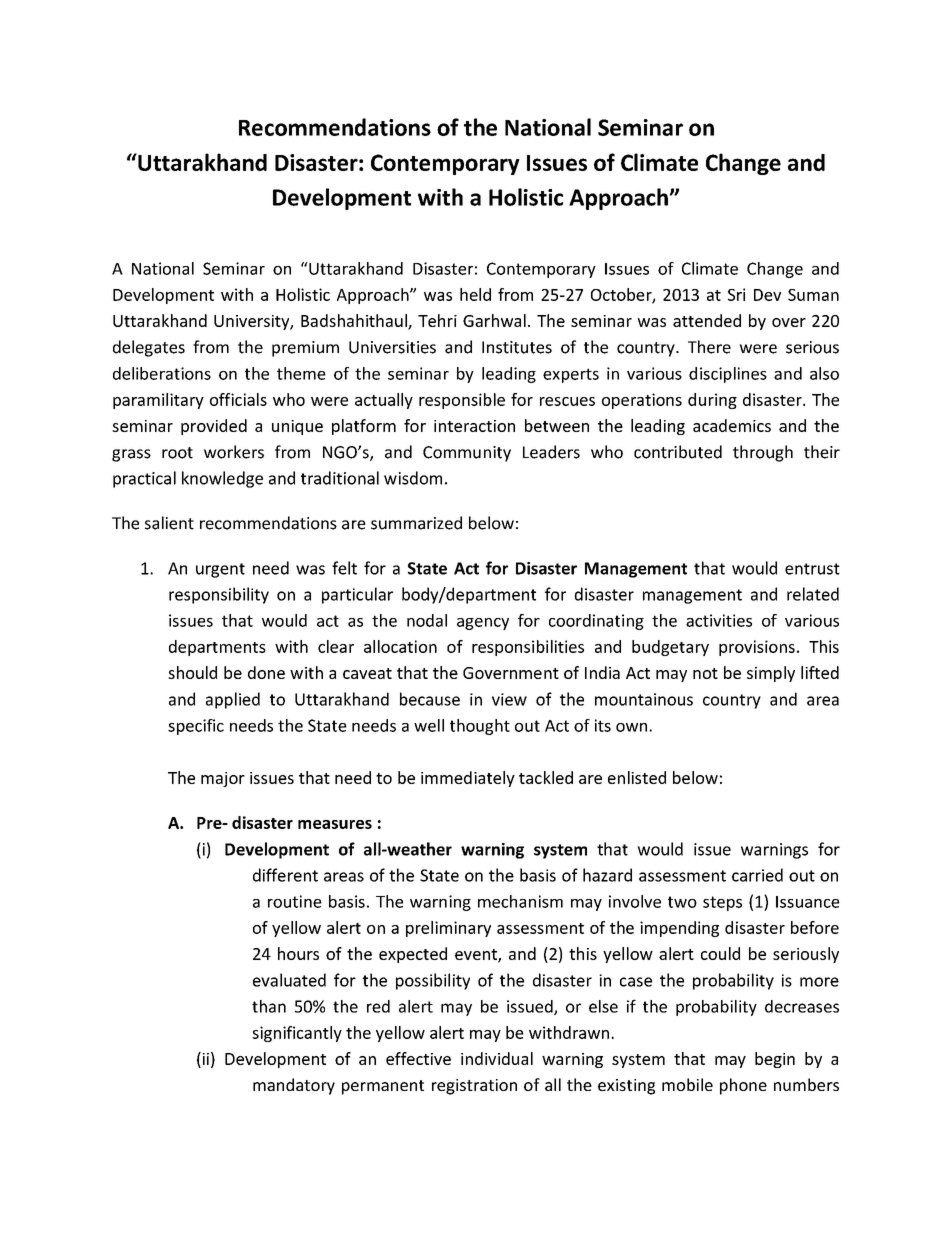 Image resolution: width=952 pixels, height=1233 pixels. I want to click on held, so click(475, 294).
